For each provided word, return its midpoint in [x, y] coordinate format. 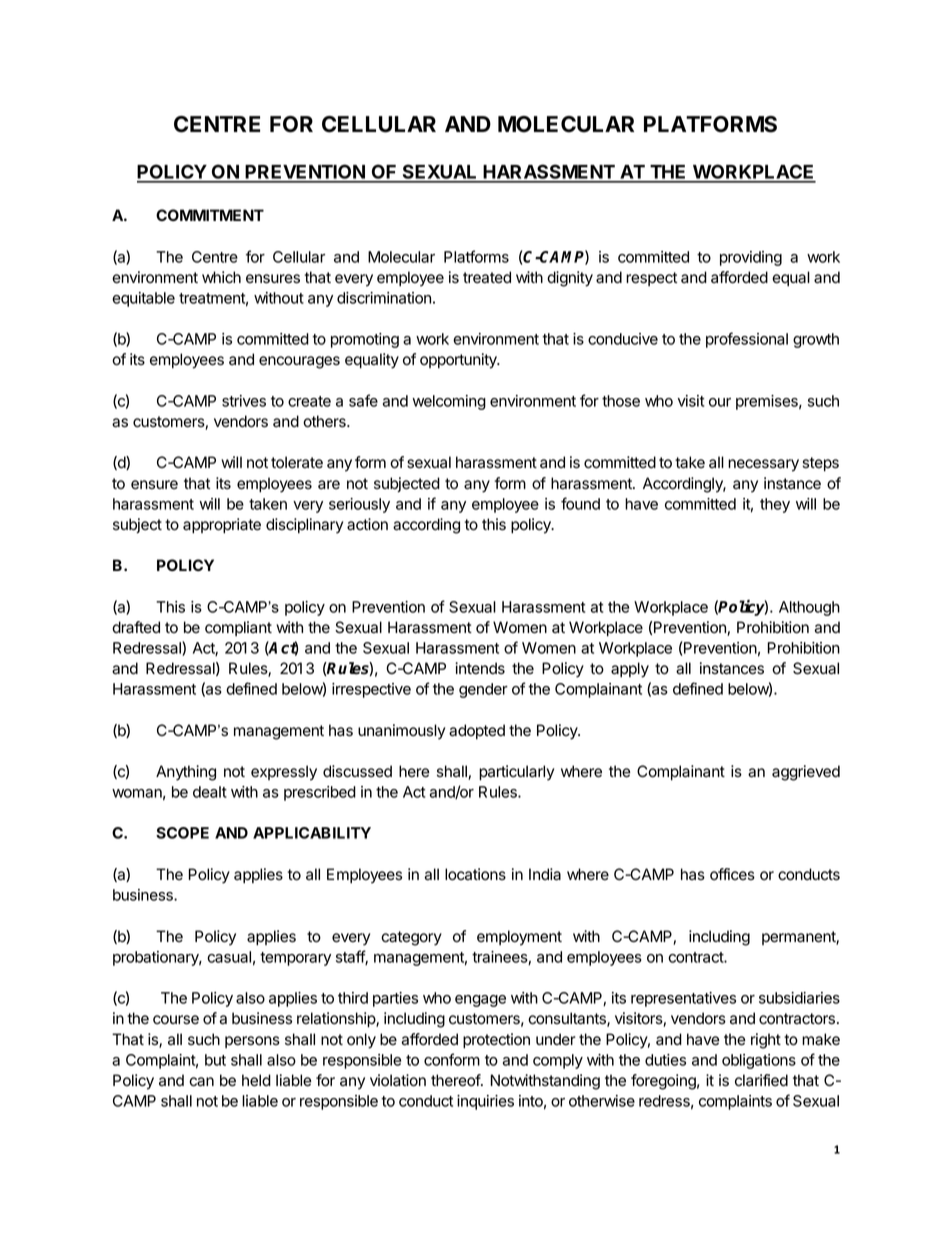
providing [751, 258]
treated [487, 277]
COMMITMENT [210, 215]
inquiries [485, 1102]
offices [732, 874]
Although [809, 608]
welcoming [449, 402]
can [201, 1082]
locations [475, 874]
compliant [238, 628]
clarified [761, 1080]
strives [244, 401]
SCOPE [182, 833]
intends [480, 668]
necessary [763, 465]
